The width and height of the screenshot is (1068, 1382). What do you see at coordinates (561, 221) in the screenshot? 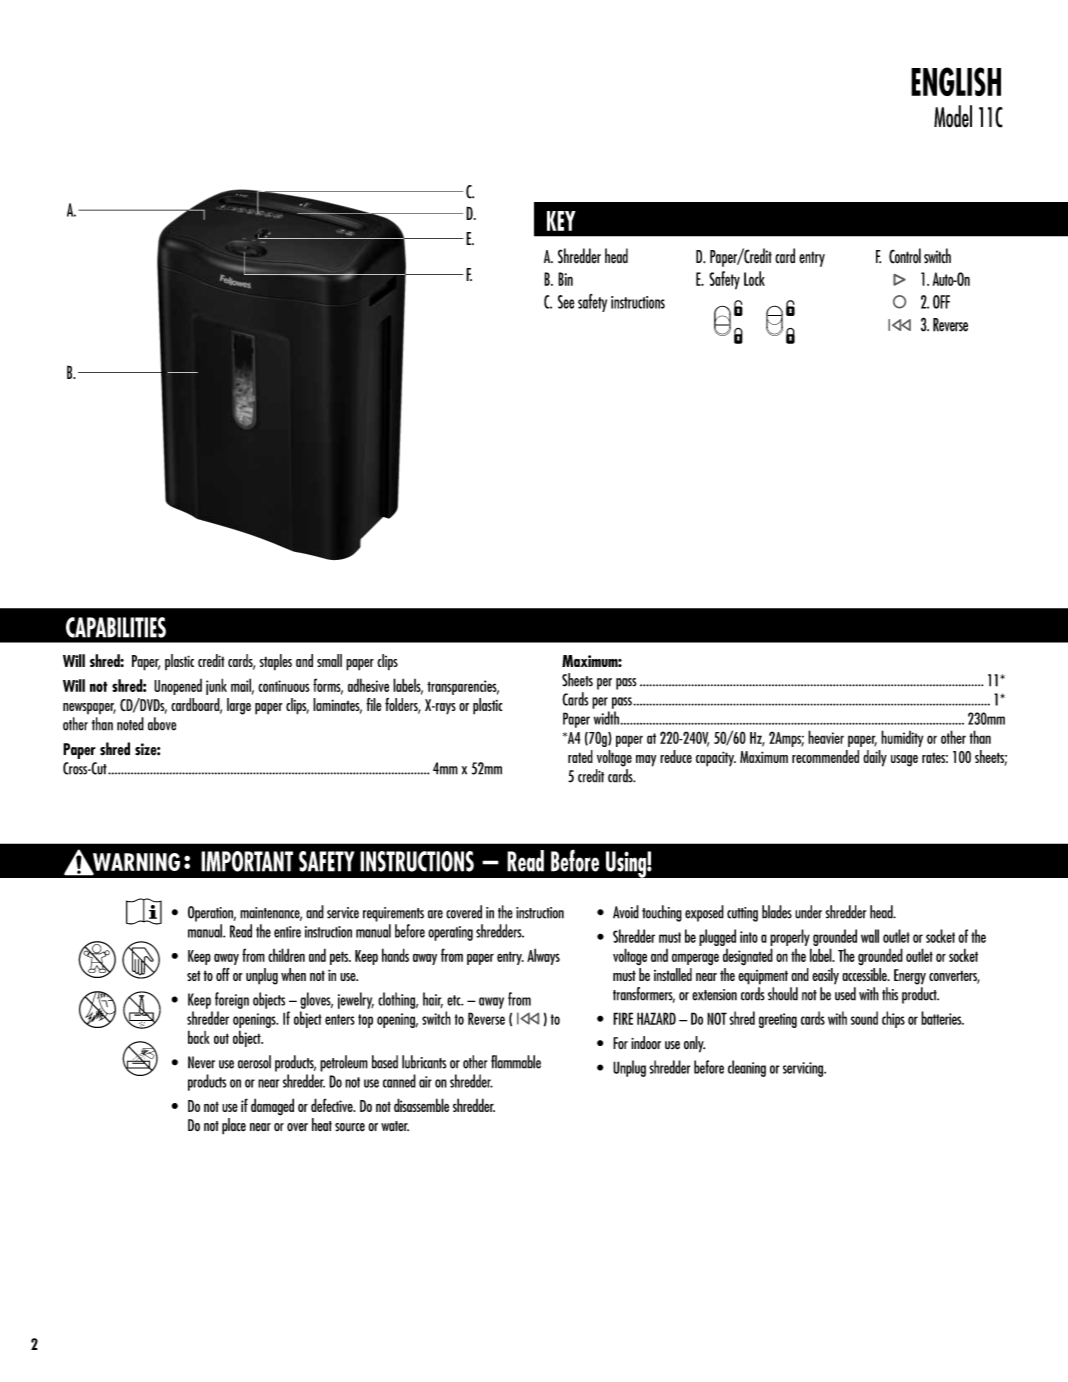
I see `KEY` at bounding box center [561, 221].
